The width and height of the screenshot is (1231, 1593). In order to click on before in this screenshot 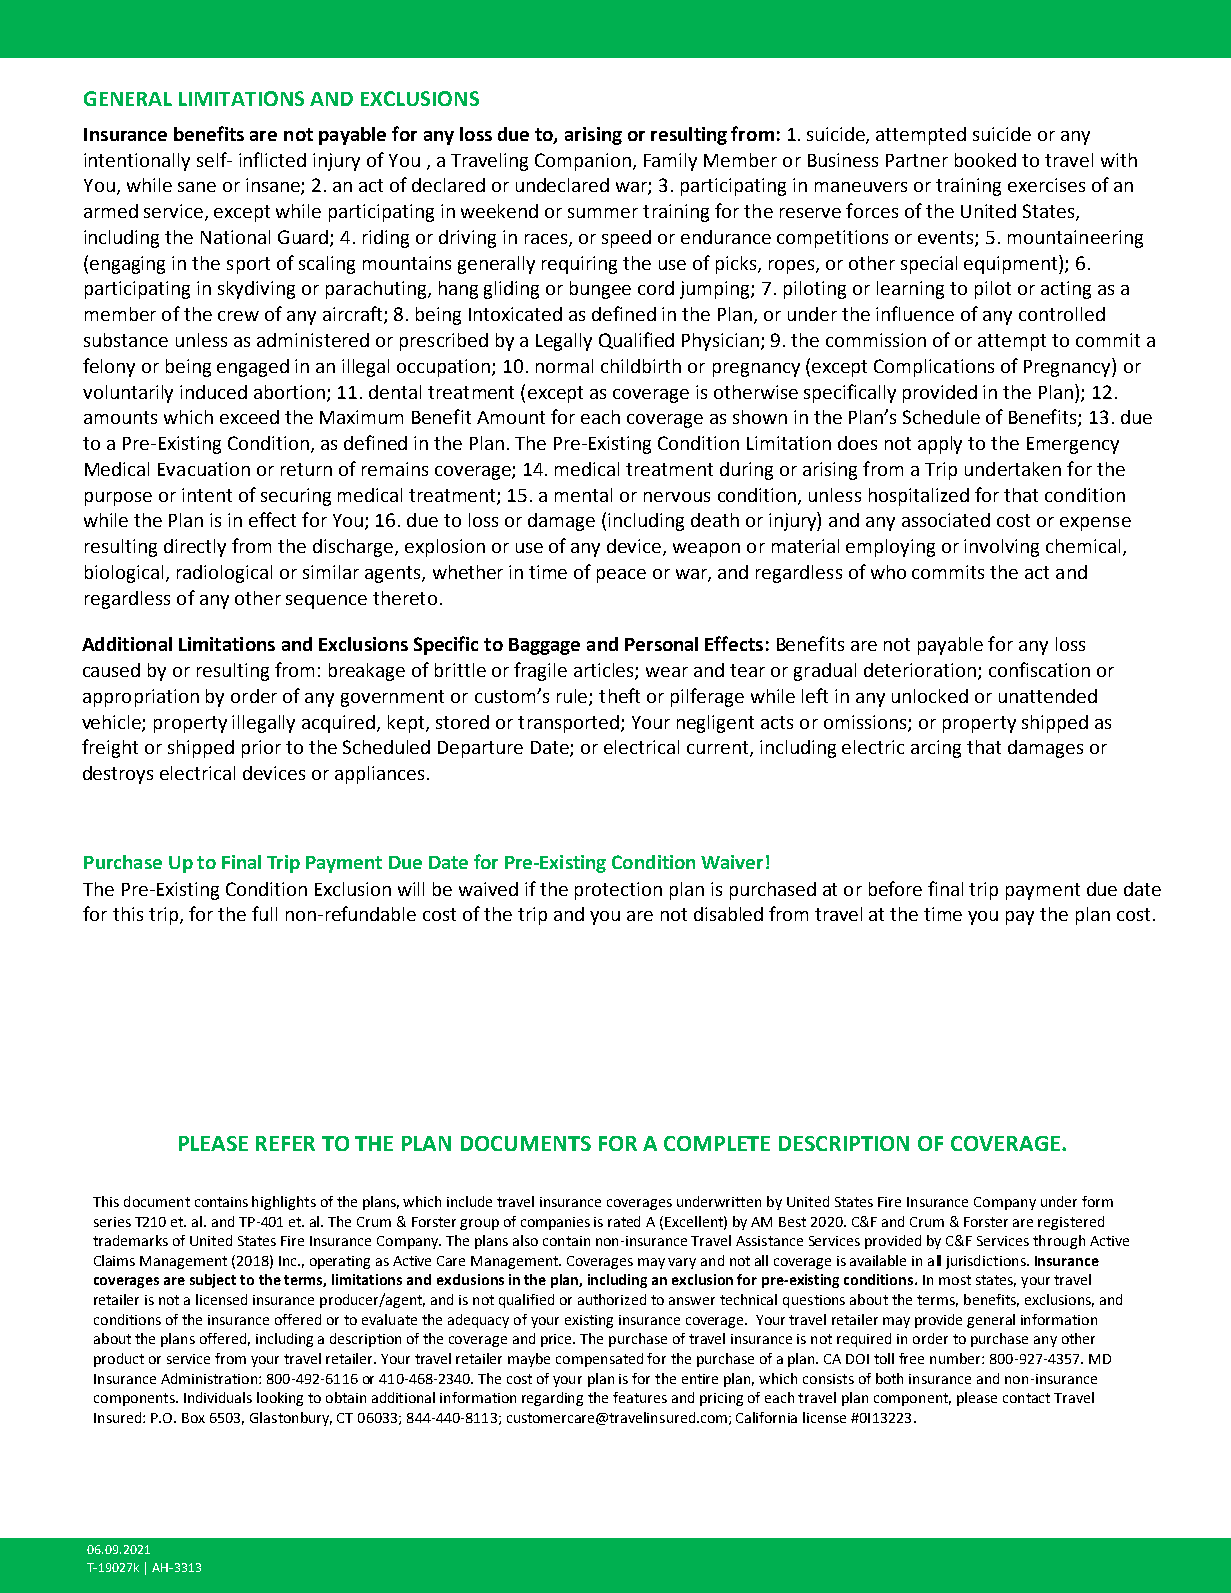, I will do `click(895, 888)`.
